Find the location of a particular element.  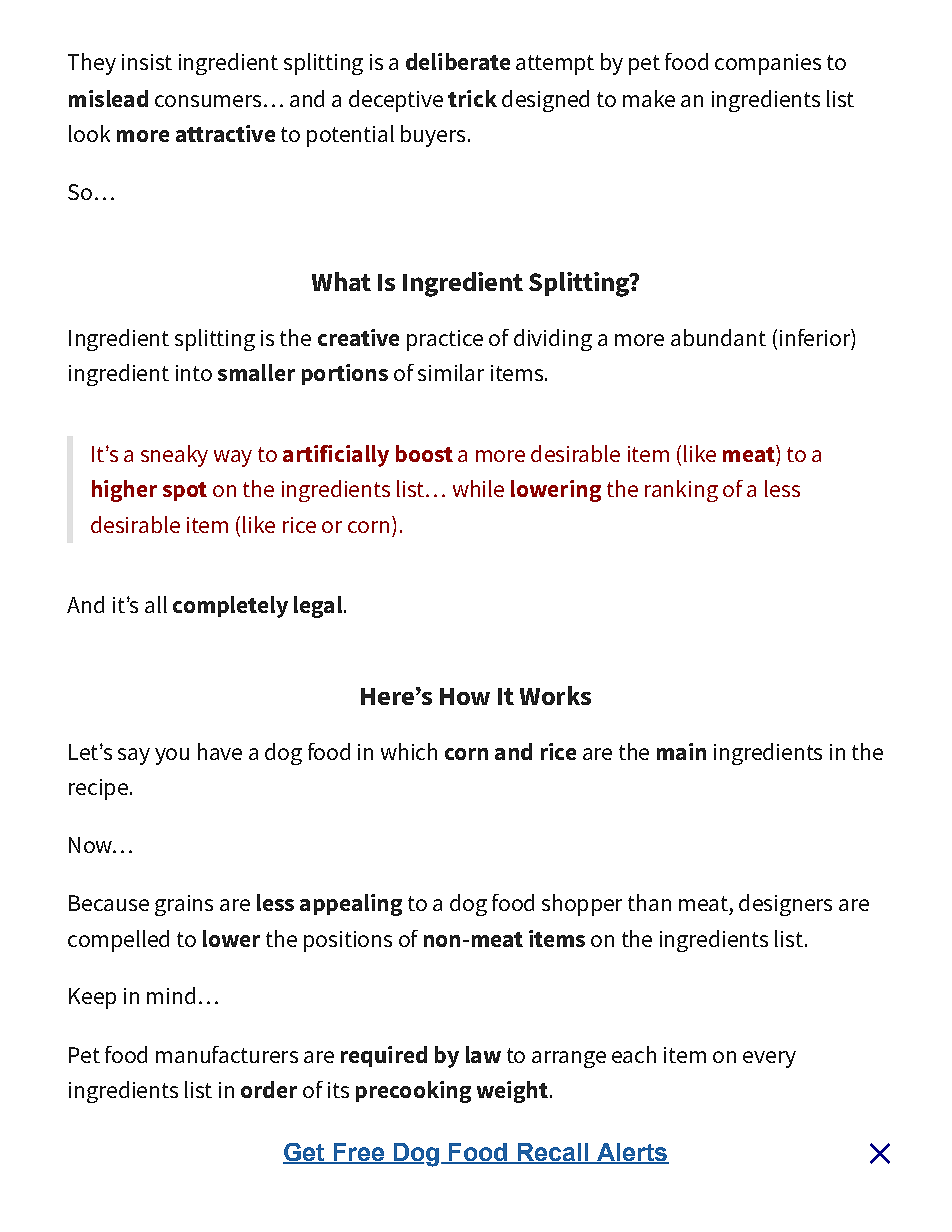

designers is located at coordinates (785, 905).
